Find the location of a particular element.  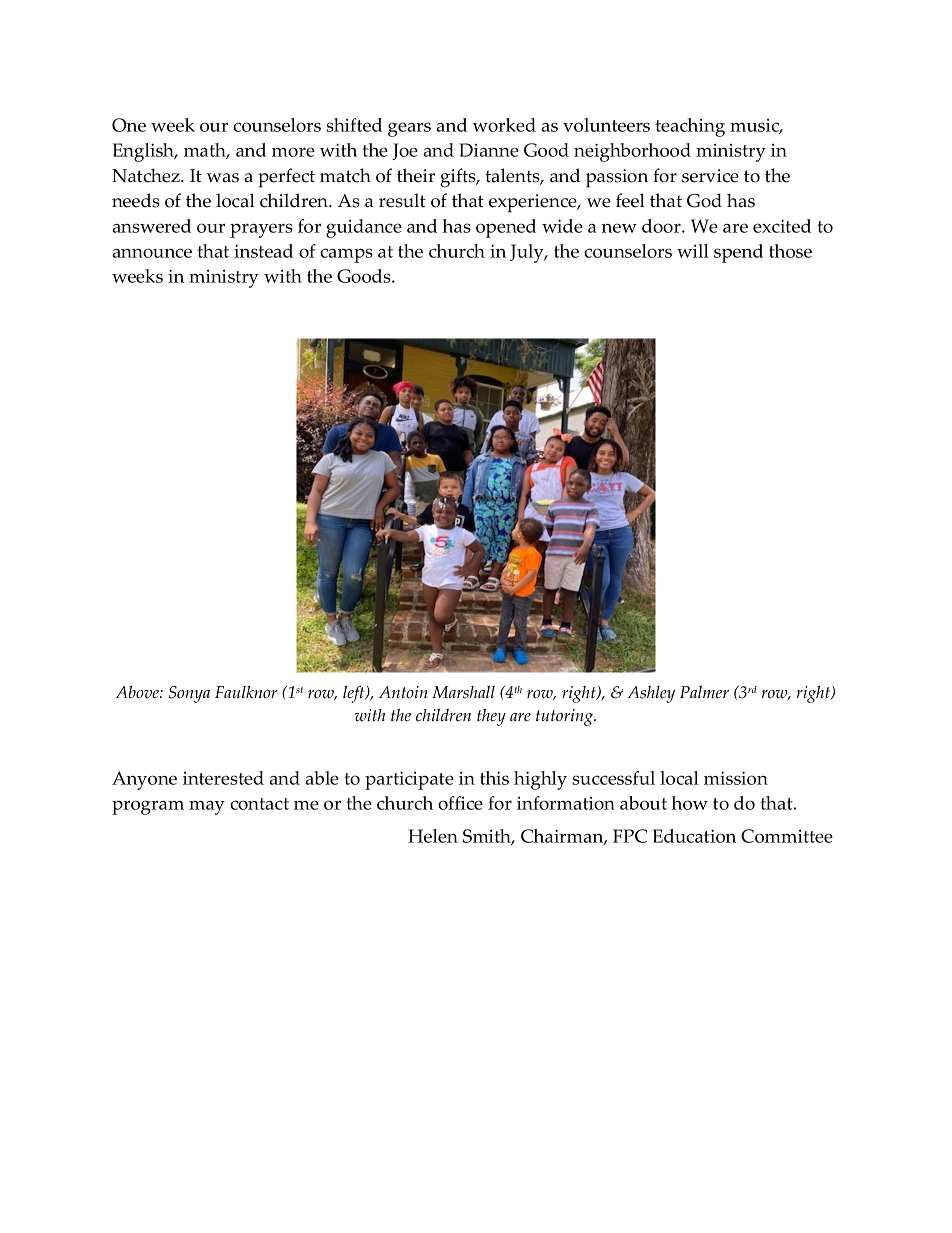

Sonya is located at coordinates (189, 694).
